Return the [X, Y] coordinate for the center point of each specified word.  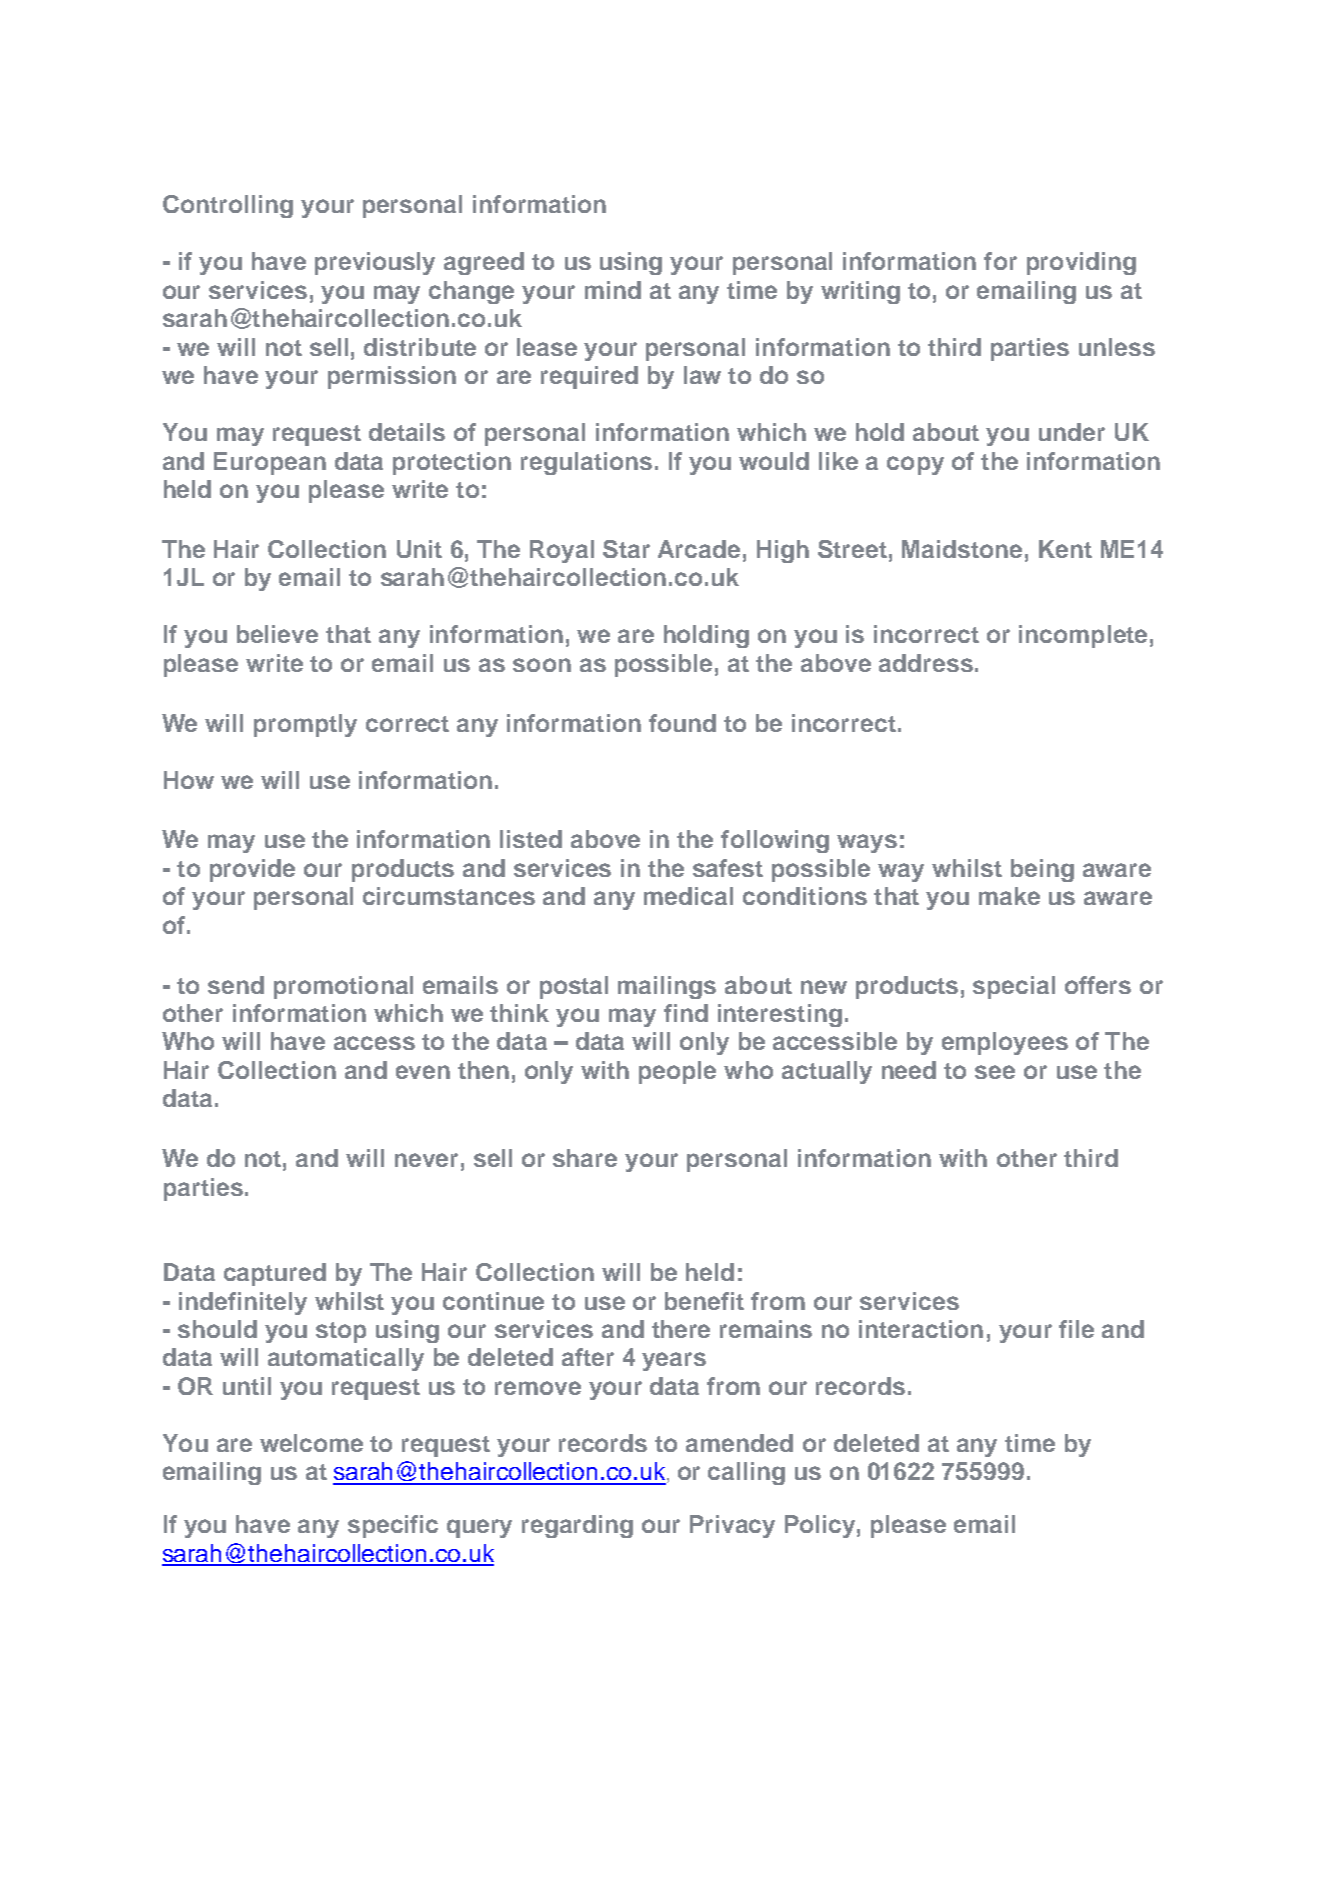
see [995, 1072]
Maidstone [962, 549]
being [1042, 870]
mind [613, 290]
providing [1081, 263]
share [585, 1158]
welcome [311, 1443]
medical [688, 896]
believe [277, 634]
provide [252, 870]
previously [375, 263]
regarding [577, 1526]
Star [626, 549]
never [426, 1160]
